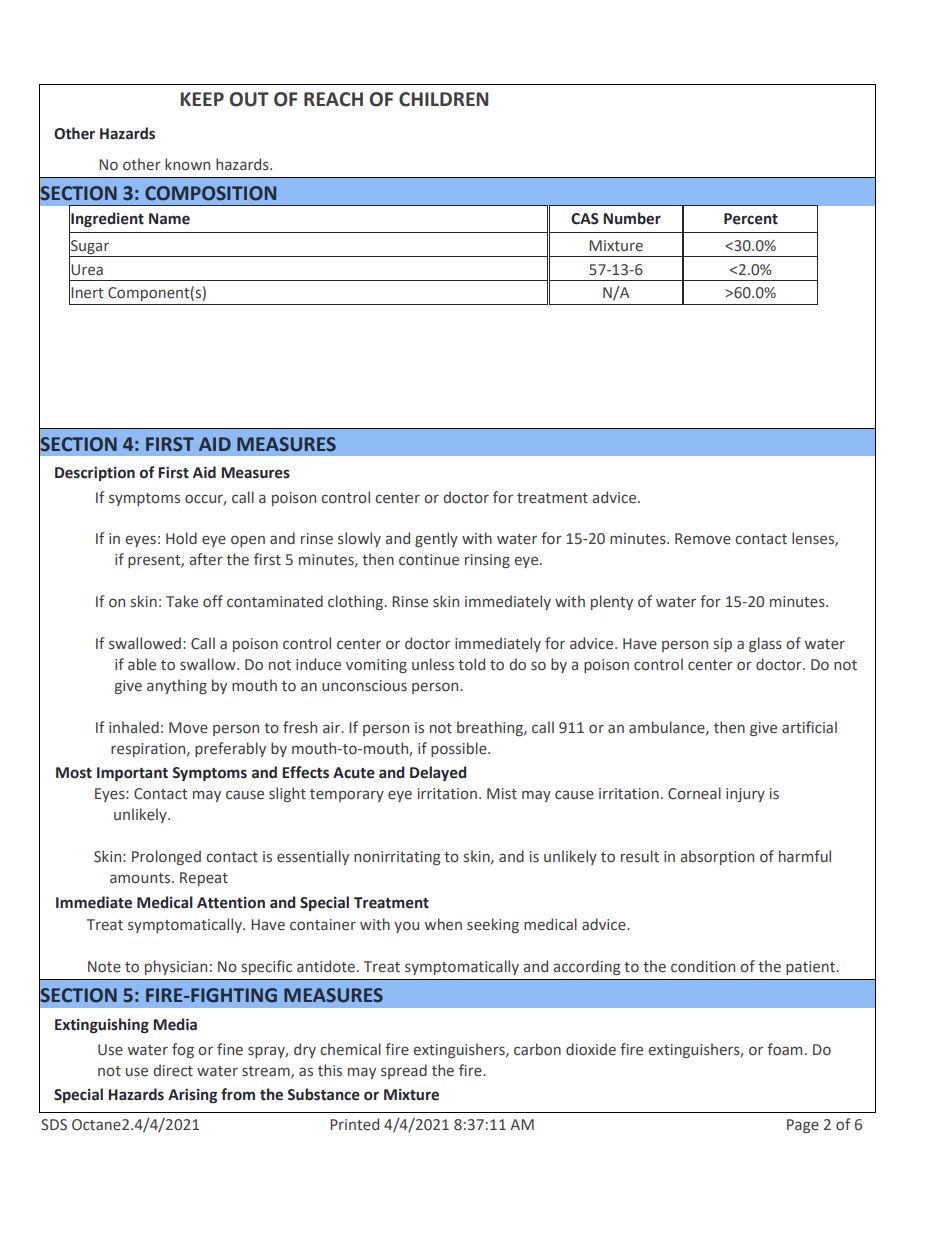 This screenshot has width=952, height=1233. Describe the element at coordinates (443, 99) in the screenshot. I see `CHILDREN` at that location.
